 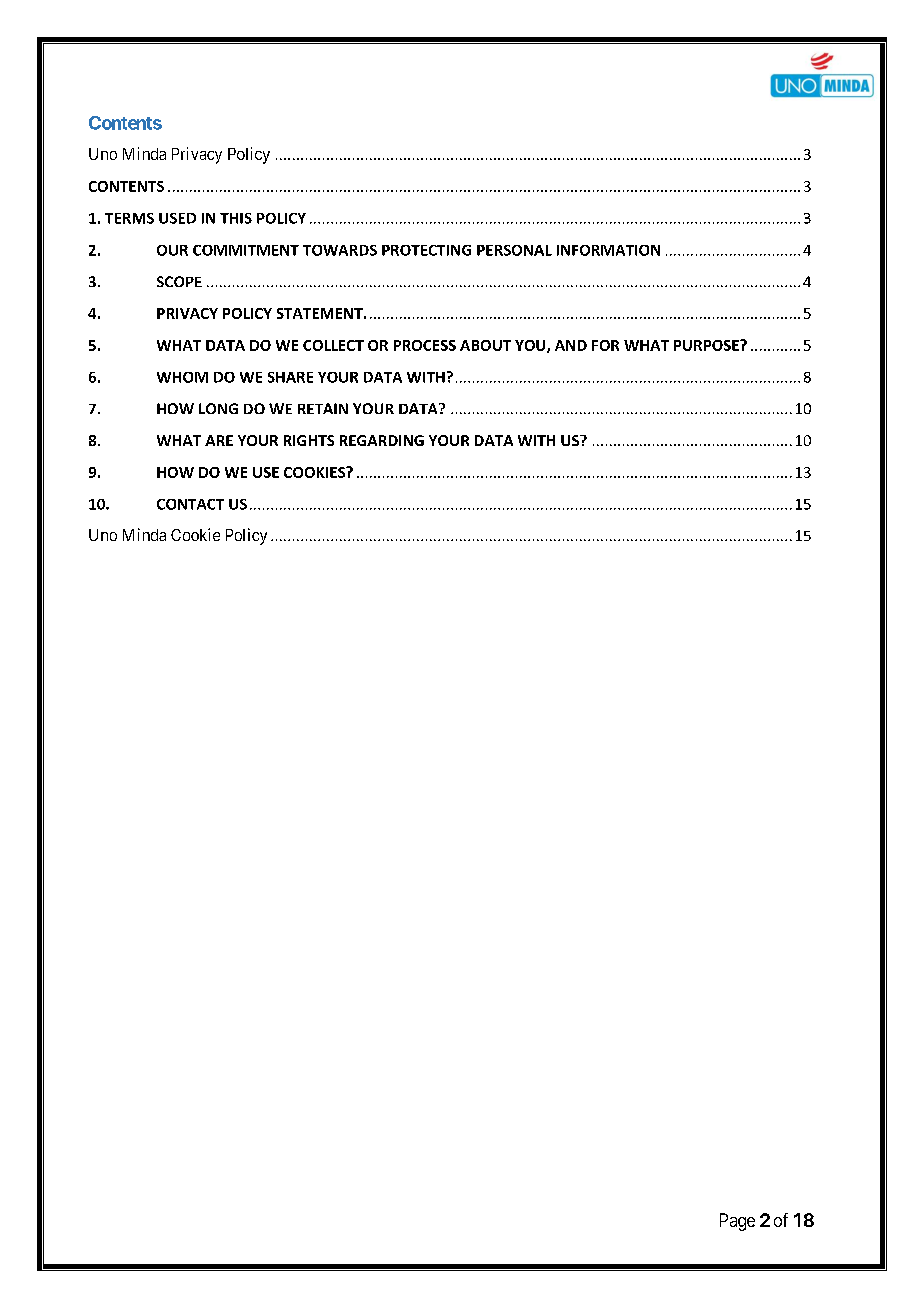 I want to click on PURPOSE, so click(x=707, y=345).
